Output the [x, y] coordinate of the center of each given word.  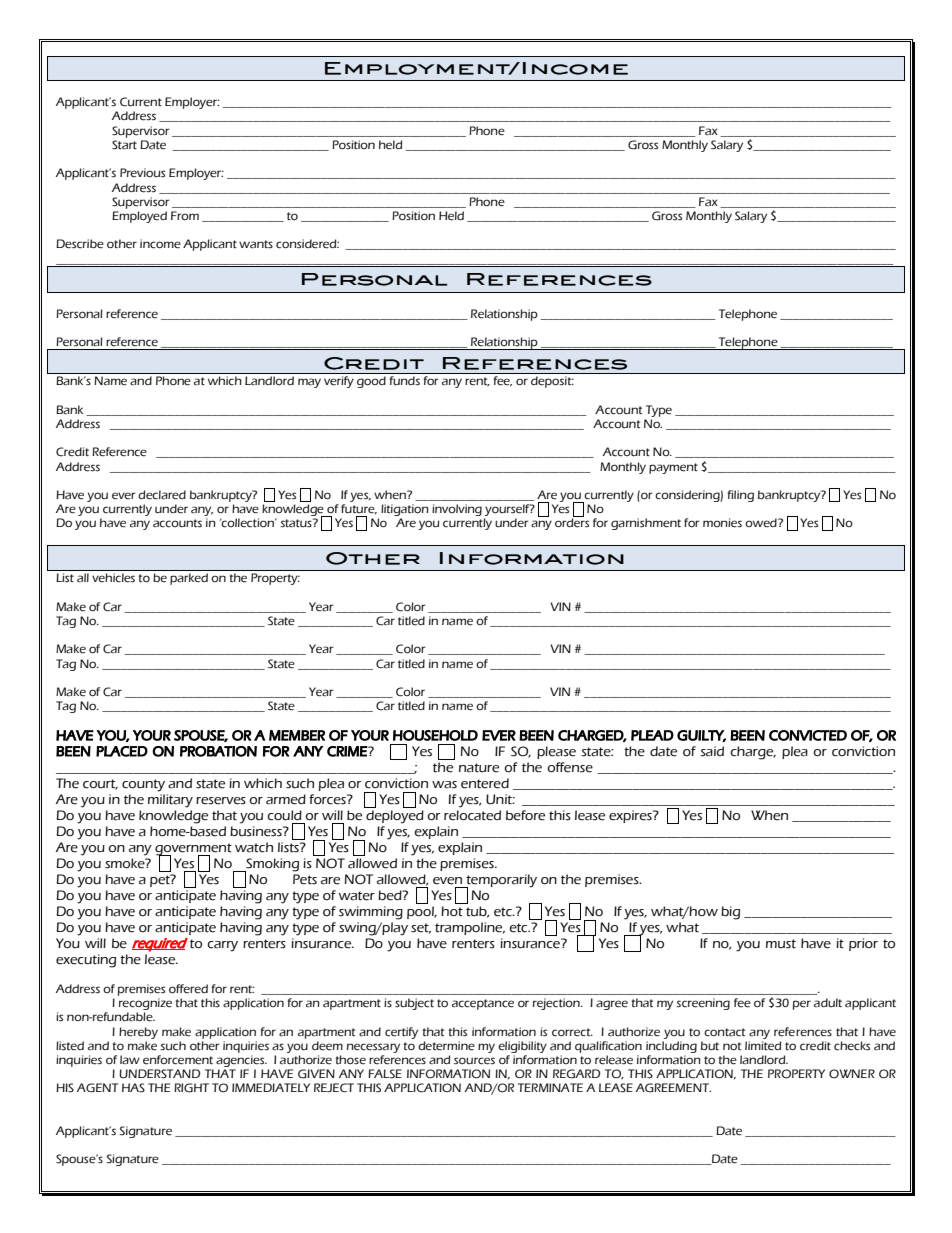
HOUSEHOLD [435, 735]
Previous [142, 173]
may [309, 383]
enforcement [178, 1060]
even [447, 881]
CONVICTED [808, 735]
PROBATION [218, 751]
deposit [552, 382]
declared [162, 495]
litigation [405, 511]
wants [256, 244]
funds [405, 380]
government [193, 850]
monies [722, 523]
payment [673, 468]
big [730, 913]
